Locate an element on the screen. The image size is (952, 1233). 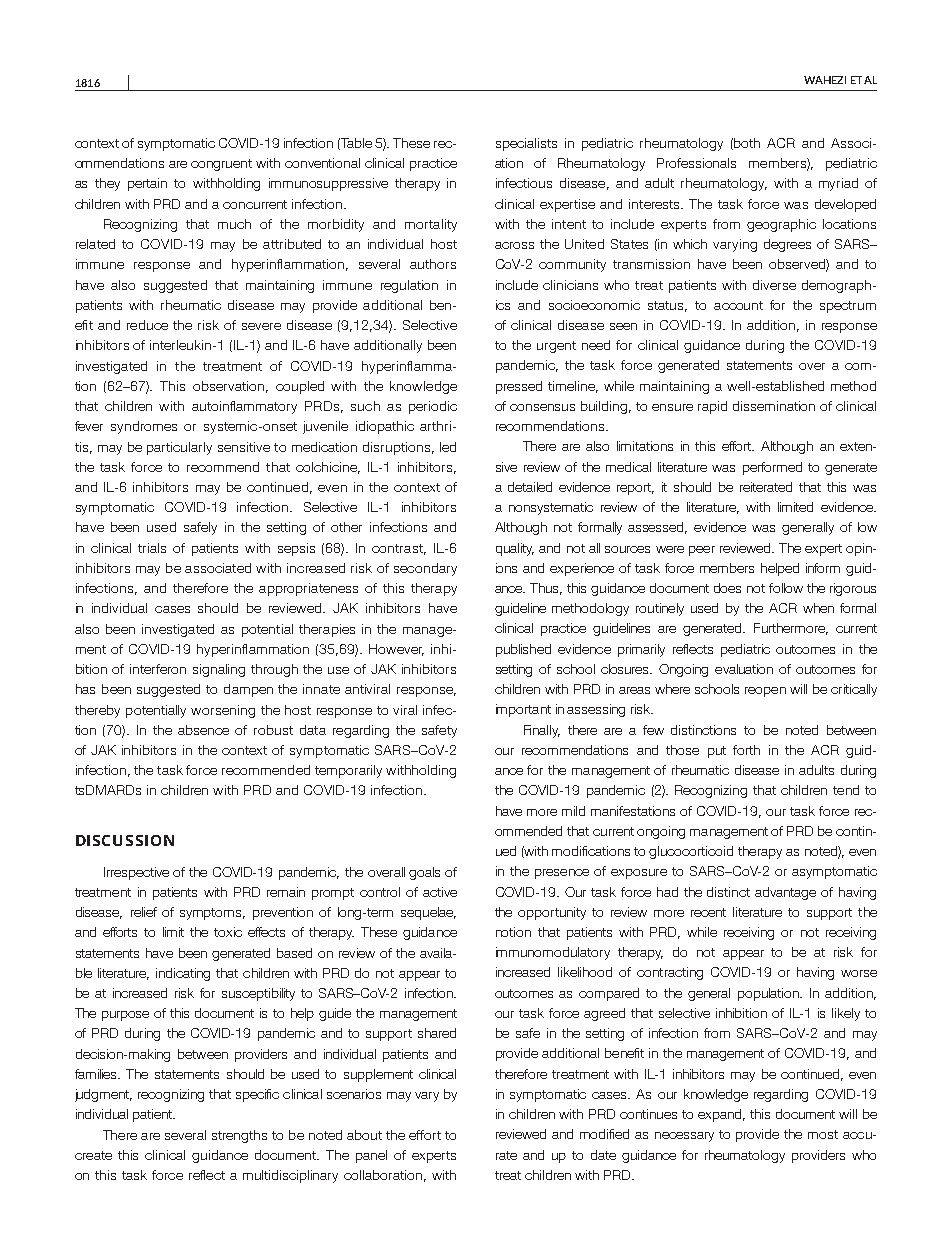
syndromes is located at coordinates (144, 427).
